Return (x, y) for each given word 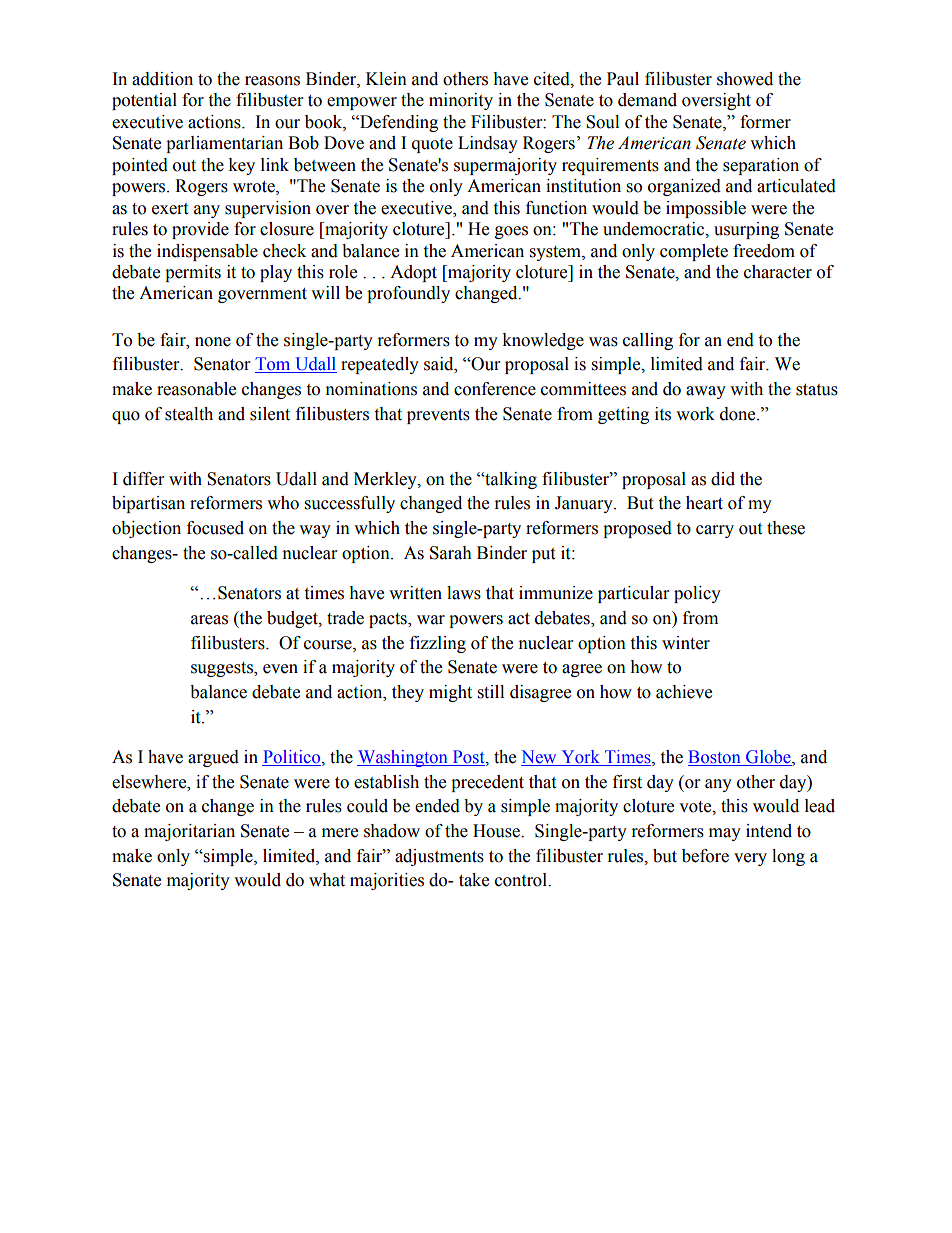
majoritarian (189, 832)
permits (193, 273)
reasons (272, 81)
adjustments (439, 857)
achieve (684, 692)
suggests (223, 669)
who (283, 503)
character (778, 272)
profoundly (408, 294)
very (750, 859)
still (491, 692)
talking (510, 480)
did (723, 479)
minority (461, 101)
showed (745, 79)
